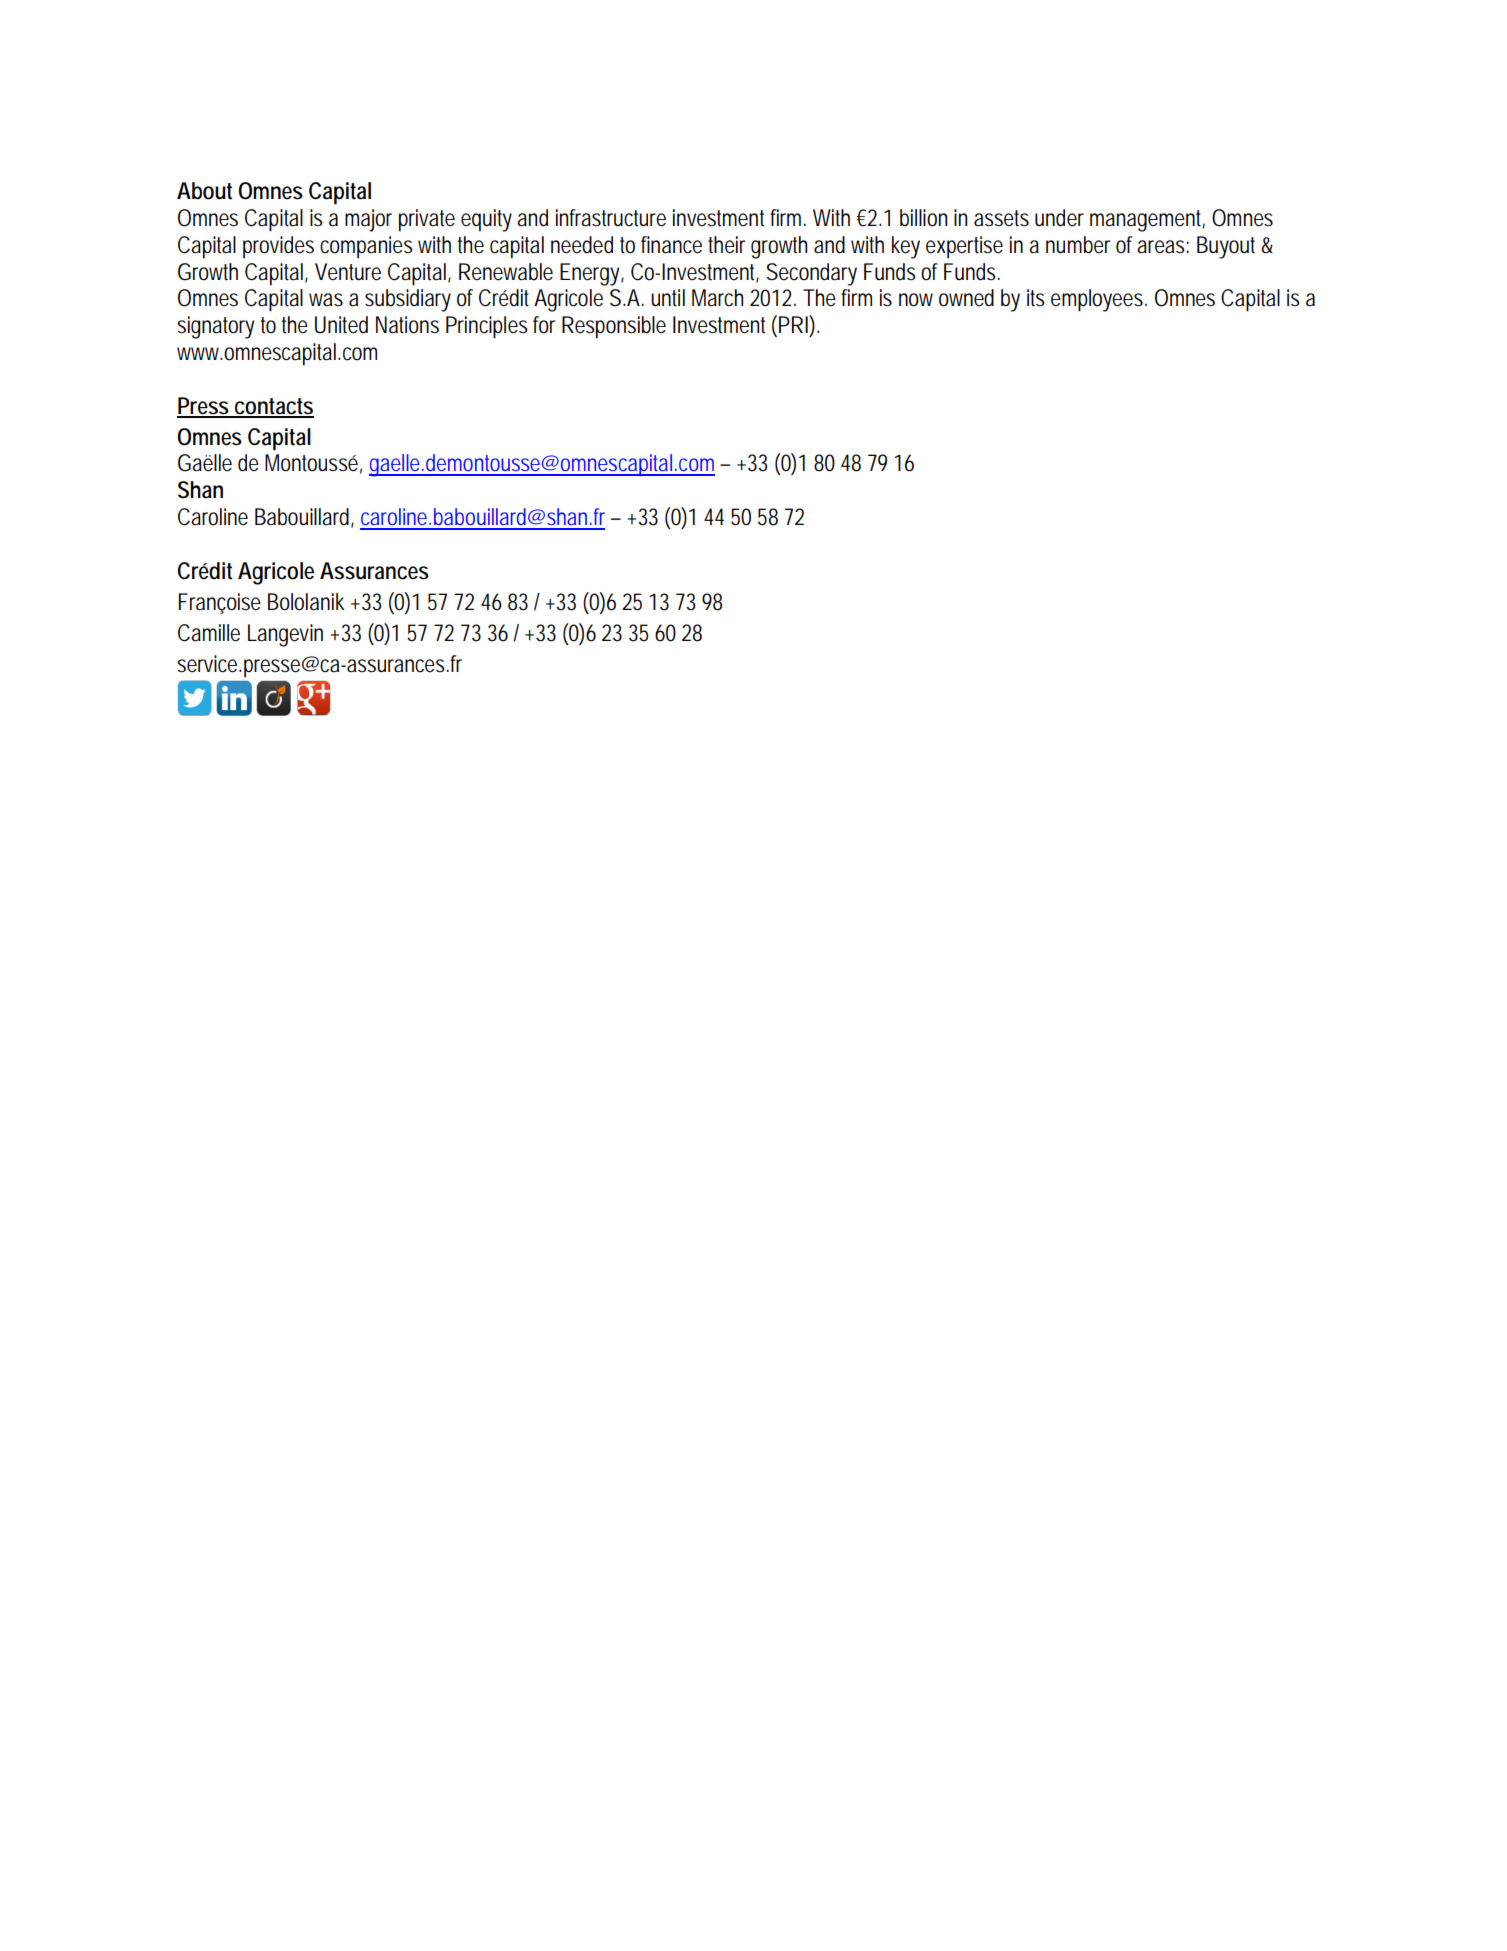 Image resolution: width=1507 pixels, height=1951 pixels. What do you see at coordinates (368, 220) in the screenshot?
I see `major` at bounding box center [368, 220].
